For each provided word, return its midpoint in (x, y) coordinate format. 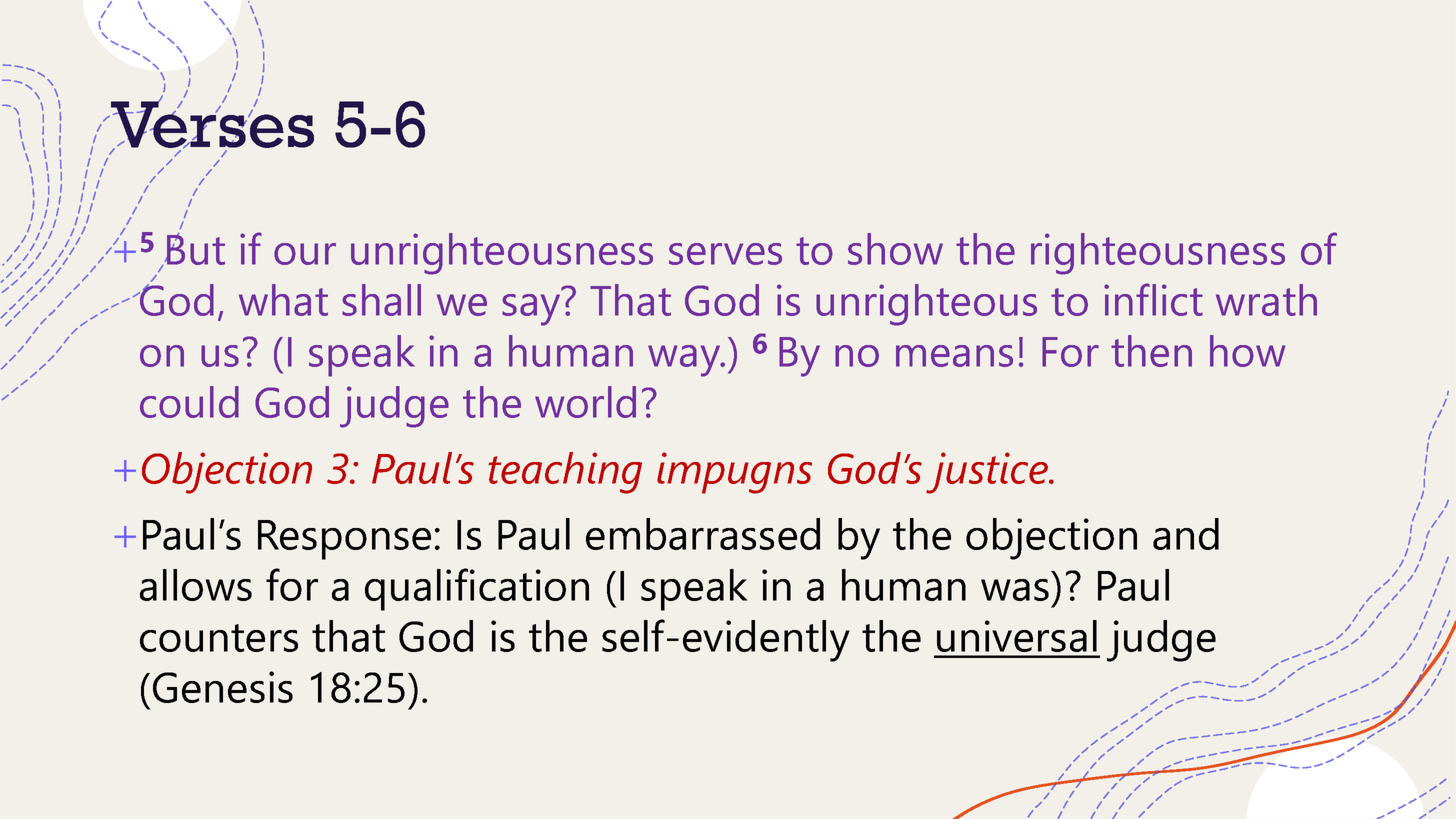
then (1151, 351)
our (305, 254)
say (531, 310)
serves (725, 254)
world (585, 402)
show (895, 249)
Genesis (223, 687)
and (1186, 534)
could (189, 402)
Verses (211, 124)
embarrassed (703, 534)
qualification (477, 589)
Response (344, 540)
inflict (1153, 299)
